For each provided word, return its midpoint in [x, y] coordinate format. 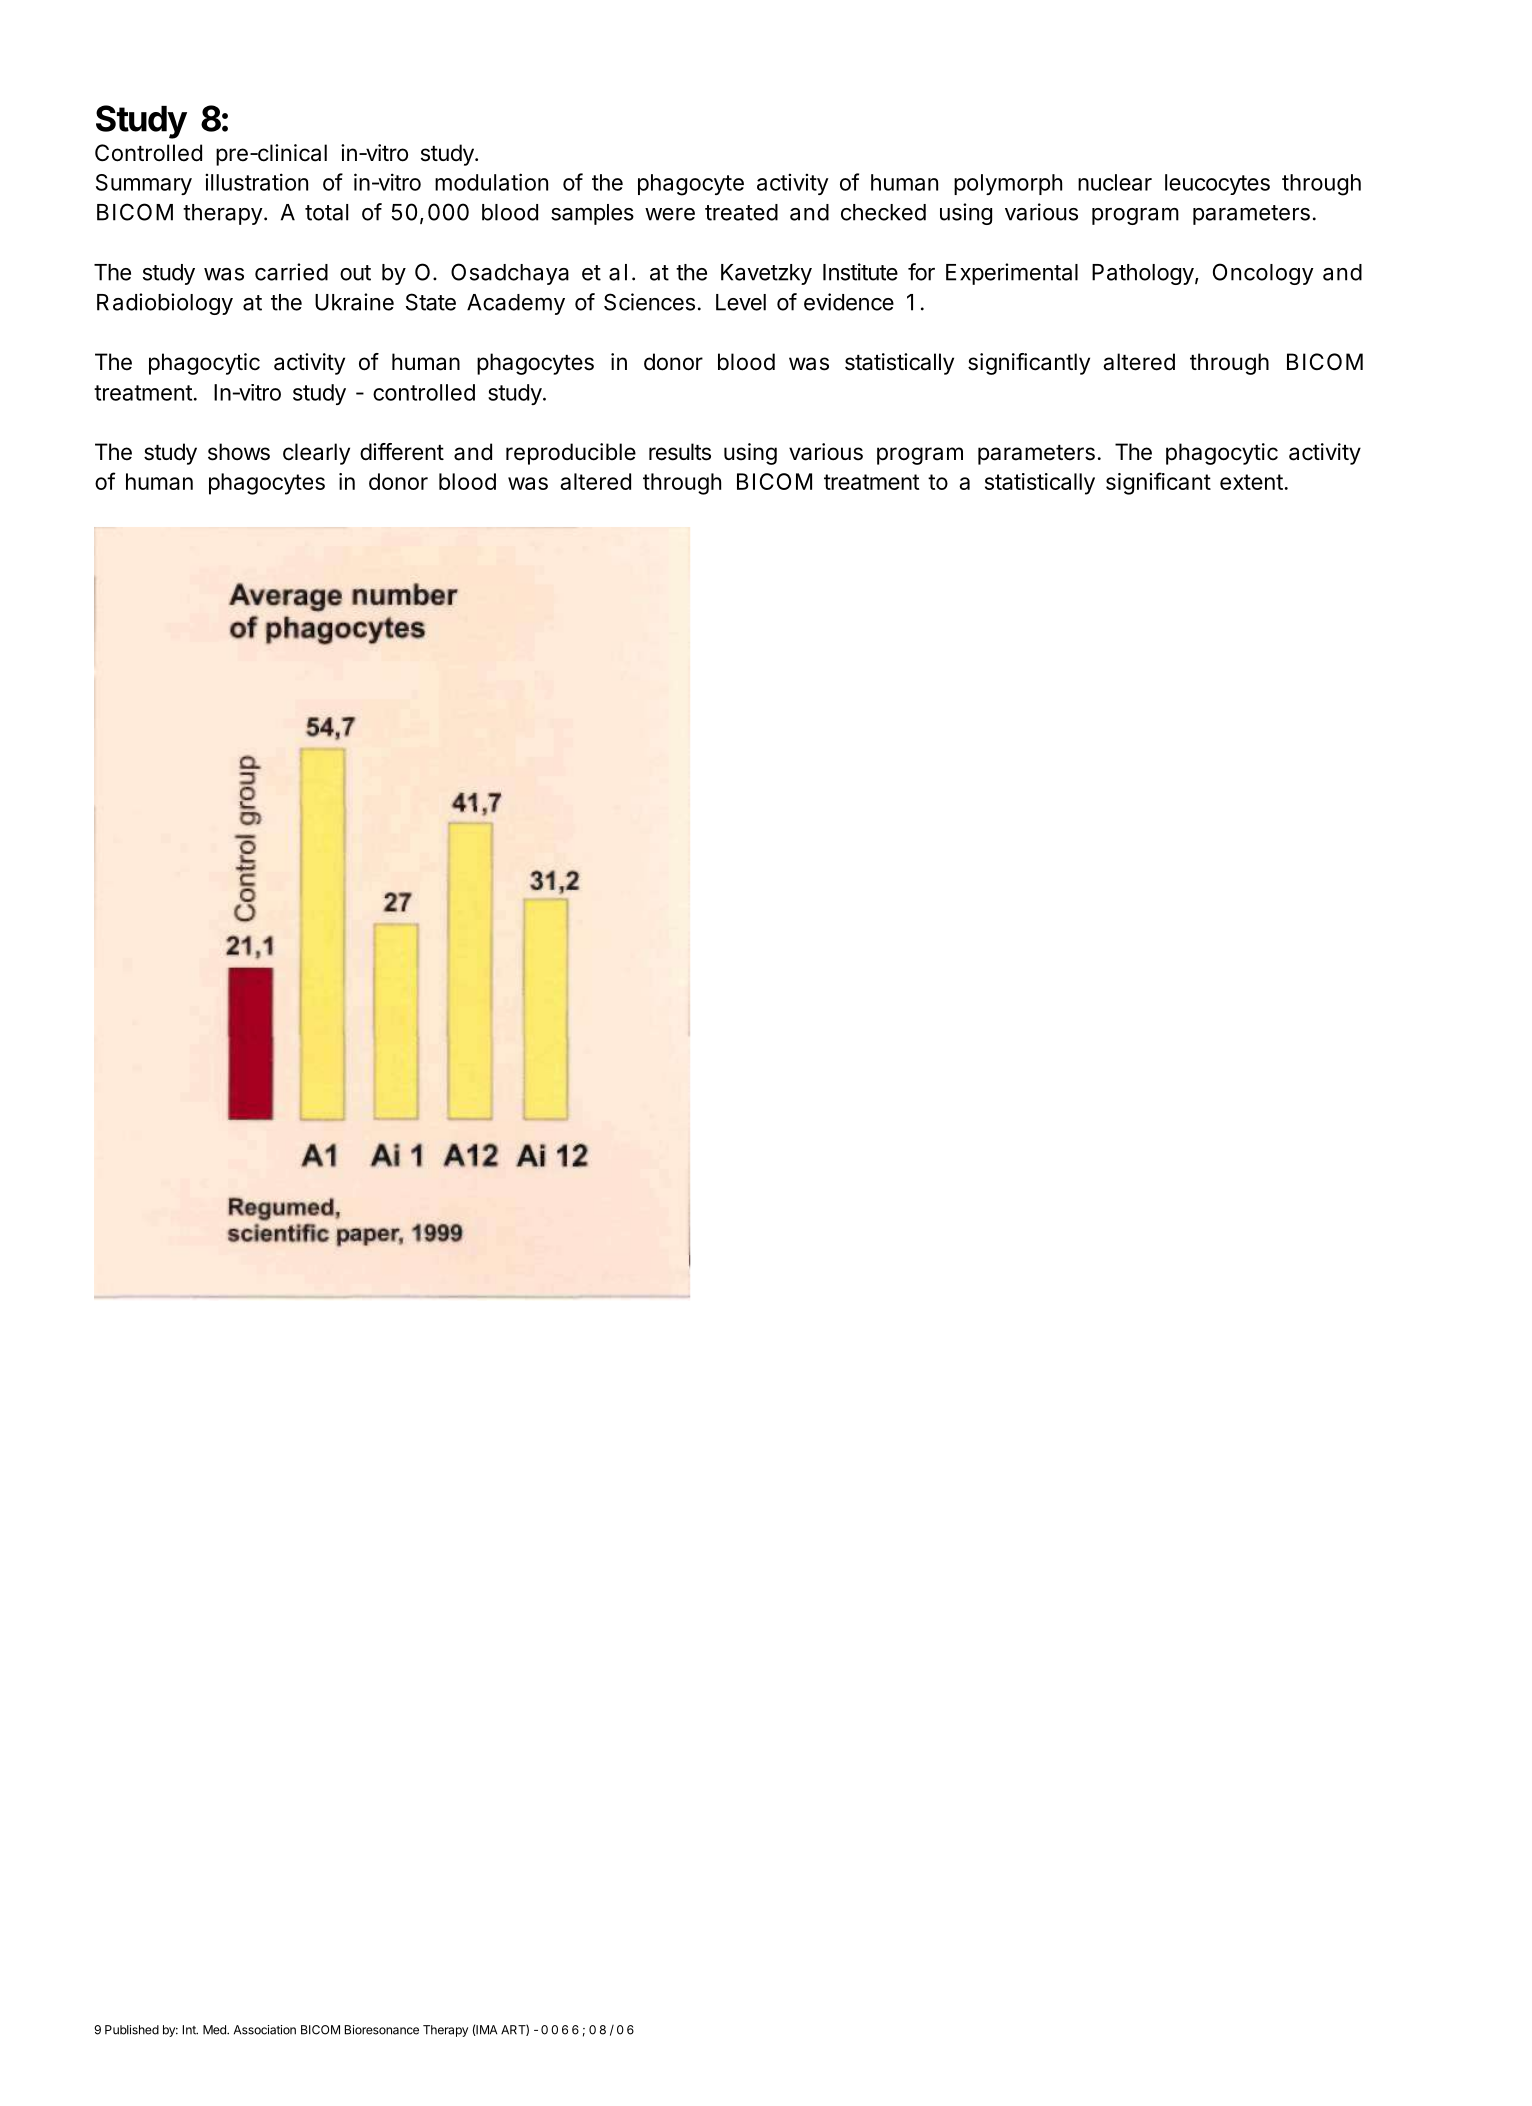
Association [265, 2030]
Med [215, 2030]
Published [132, 2030]
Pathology [1143, 274]
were [670, 214]
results [680, 452]
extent [1251, 482]
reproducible [571, 454]
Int [190, 2030]
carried [291, 272]
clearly [316, 454]
